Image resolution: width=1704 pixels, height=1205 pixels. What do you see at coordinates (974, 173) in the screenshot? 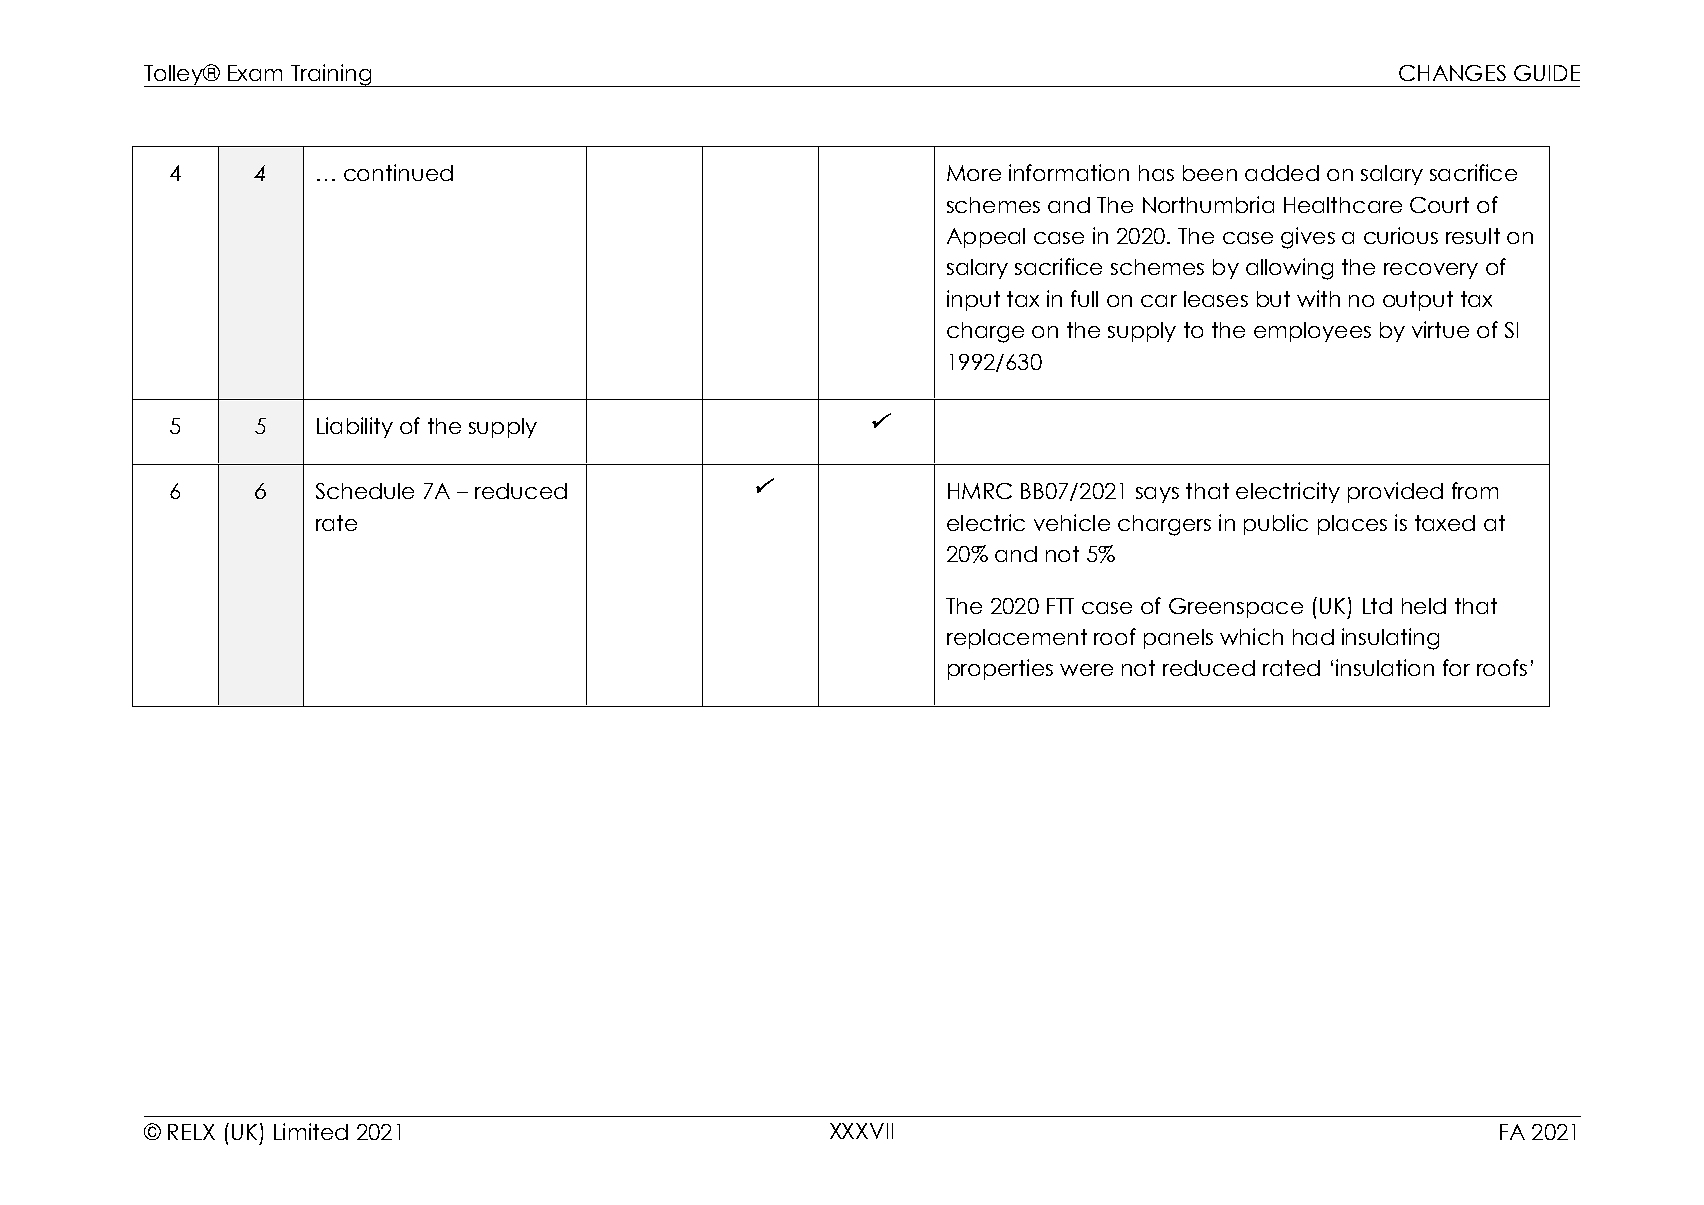
I see `More` at bounding box center [974, 173].
